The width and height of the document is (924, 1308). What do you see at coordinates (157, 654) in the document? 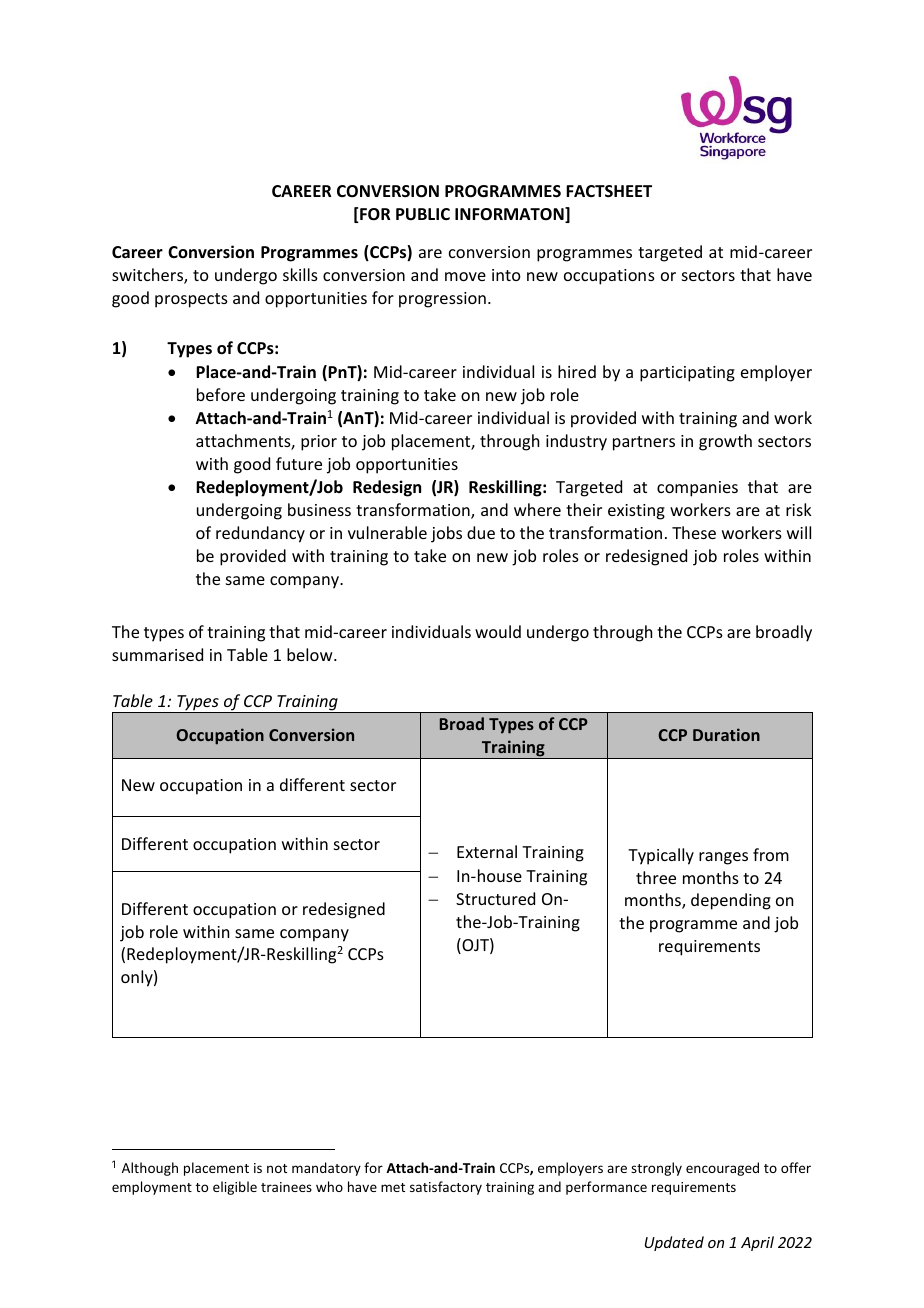
I see `summarised` at bounding box center [157, 654].
